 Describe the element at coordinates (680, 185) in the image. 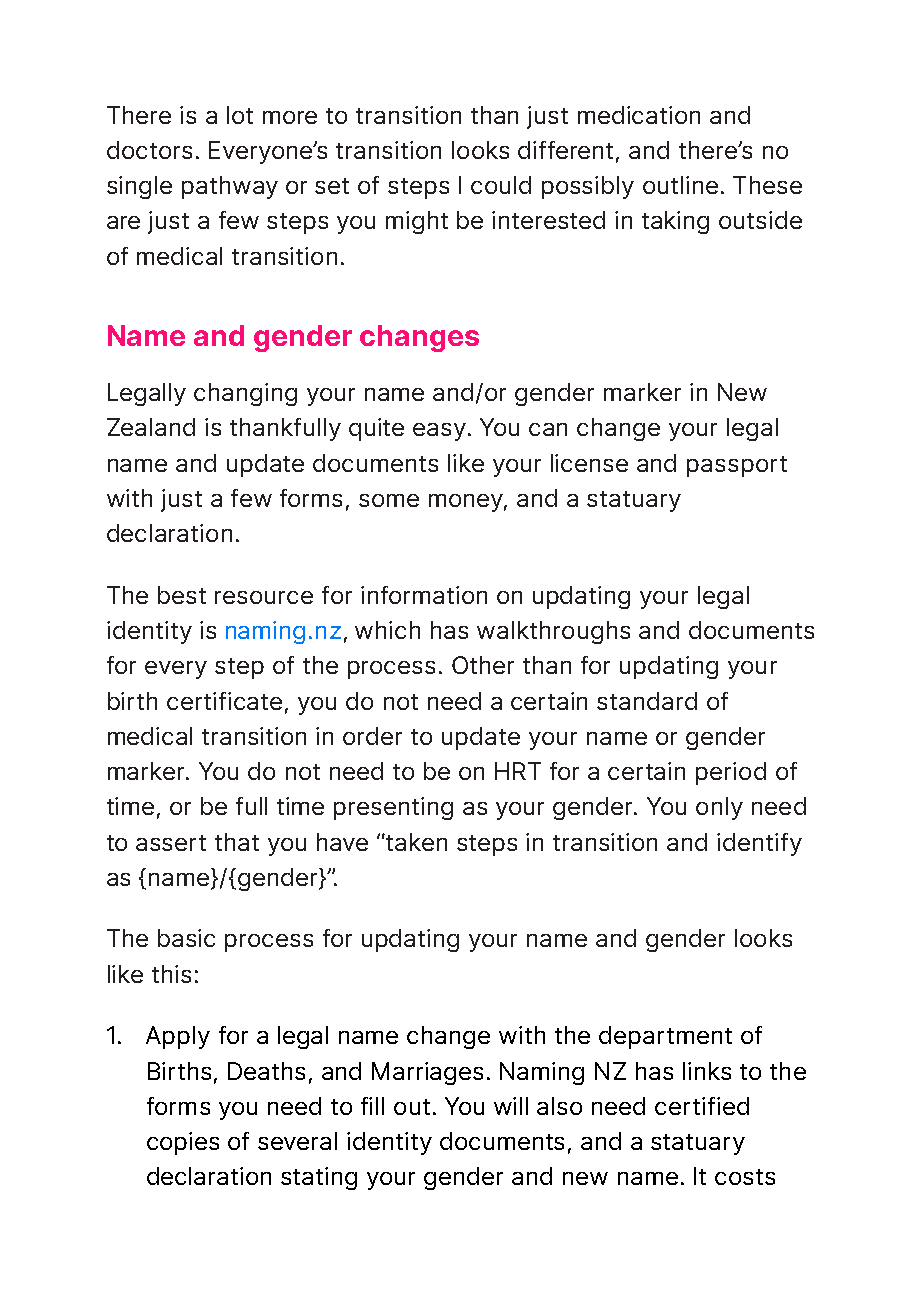

I see `outline` at that location.
